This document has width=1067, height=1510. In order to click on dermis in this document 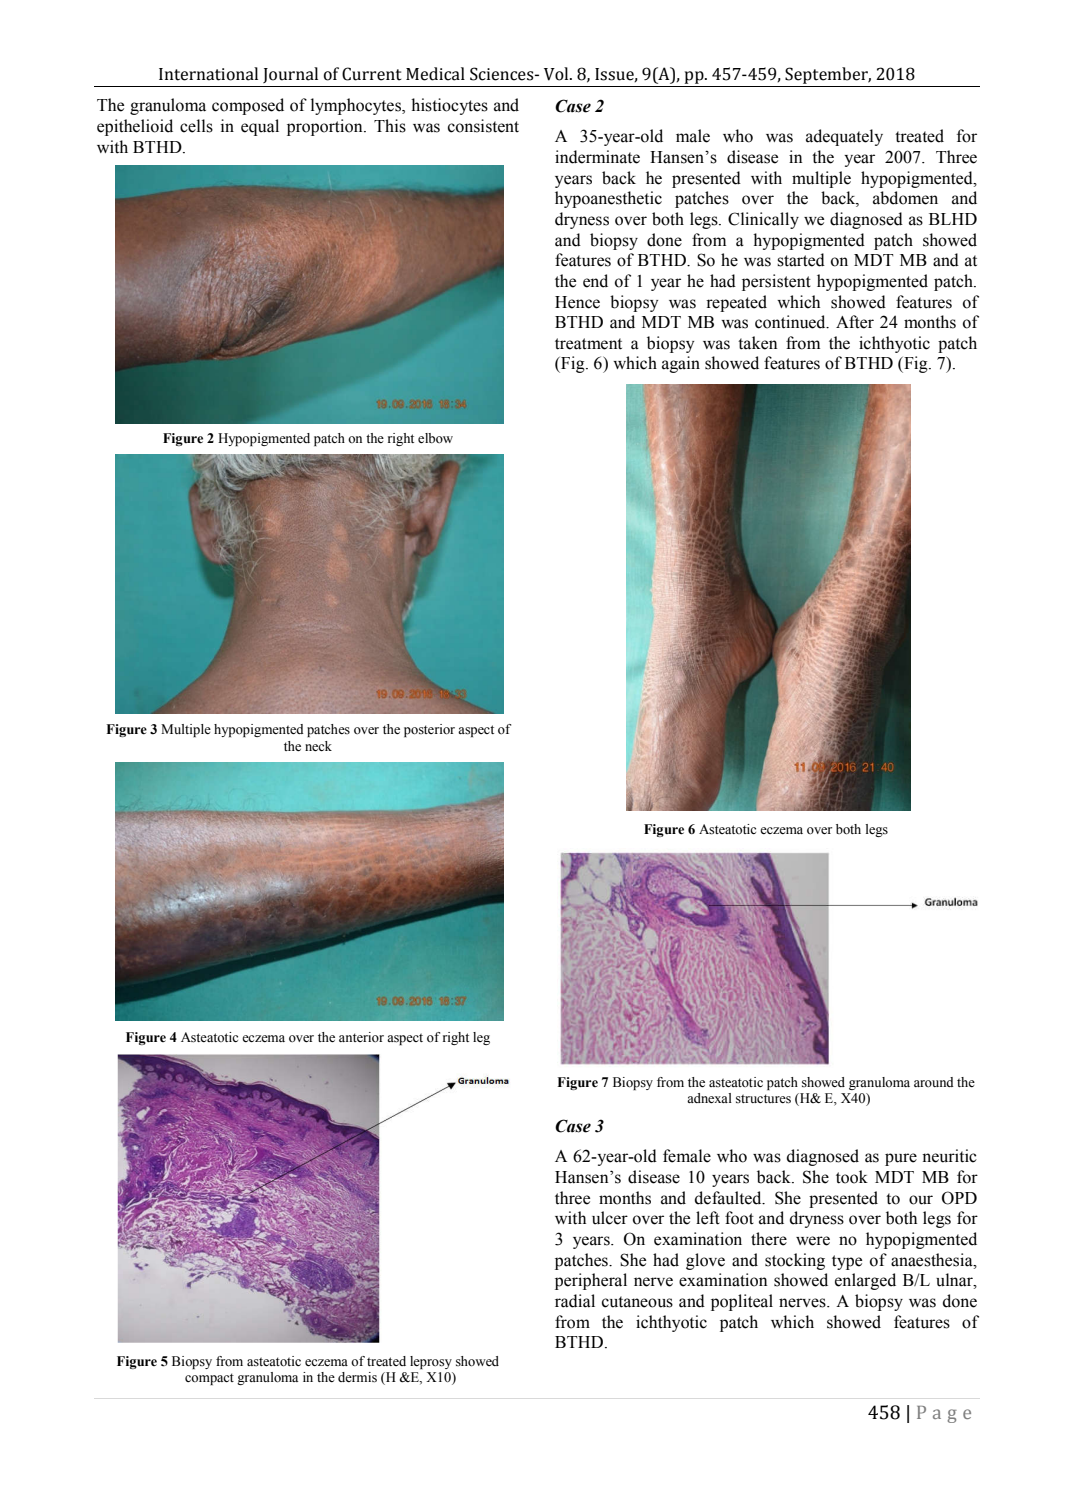, I will do `click(357, 1377)`.
